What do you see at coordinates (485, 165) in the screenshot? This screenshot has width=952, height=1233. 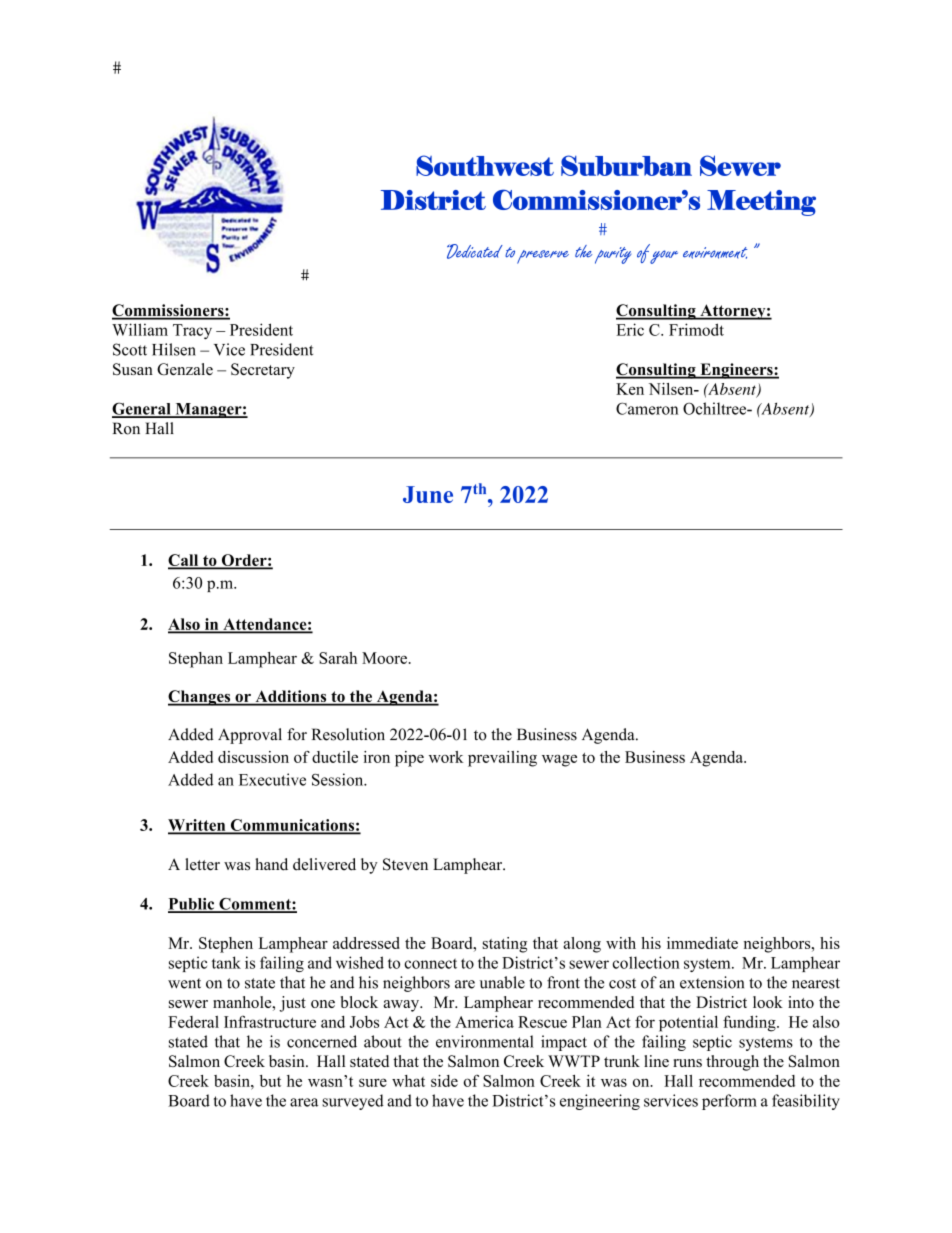 I see `Southwest` at bounding box center [485, 165].
